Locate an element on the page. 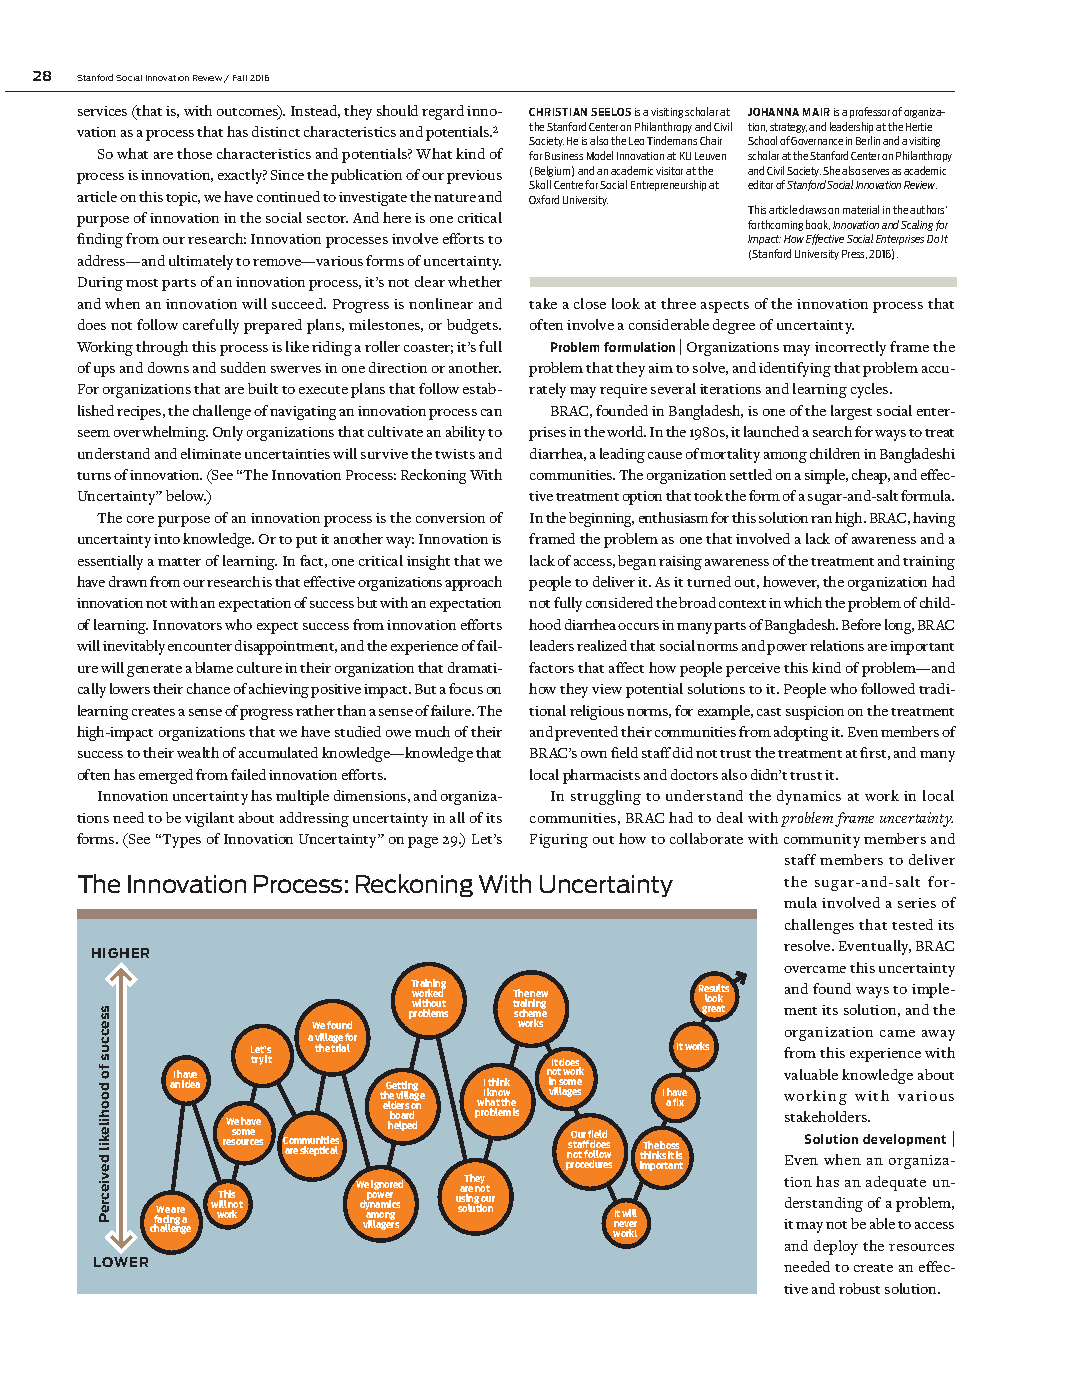 This document has width=1065, height=1379. chance is located at coordinates (208, 688).
